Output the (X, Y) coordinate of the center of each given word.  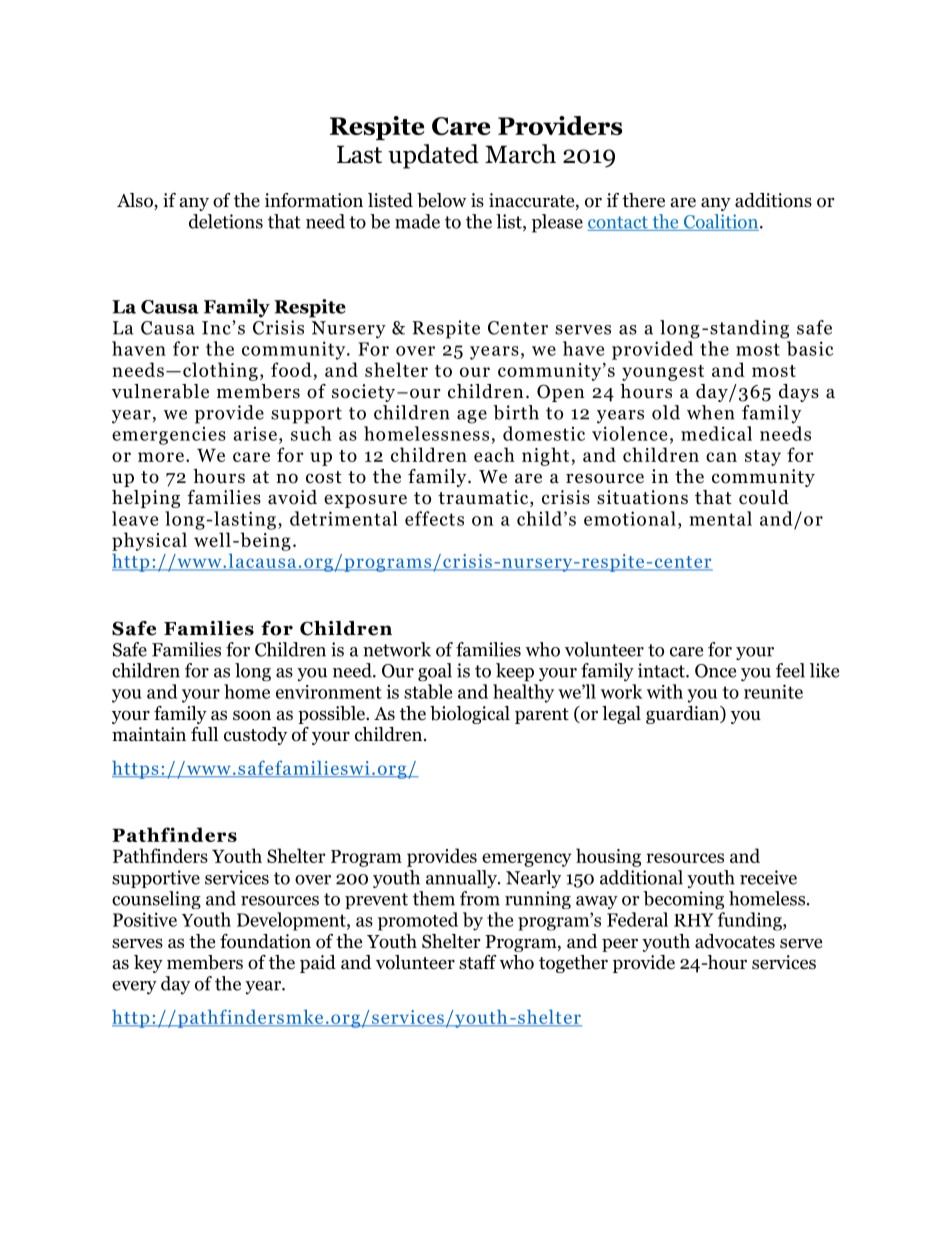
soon (252, 715)
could (764, 497)
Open (561, 393)
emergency (527, 860)
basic (810, 348)
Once (715, 671)
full (204, 734)
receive (768, 877)
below (442, 200)
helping (146, 499)
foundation (265, 941)
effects (434, 518)
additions (773, 200)
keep (515, 672)
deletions (226, 221)
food (291, 369)
